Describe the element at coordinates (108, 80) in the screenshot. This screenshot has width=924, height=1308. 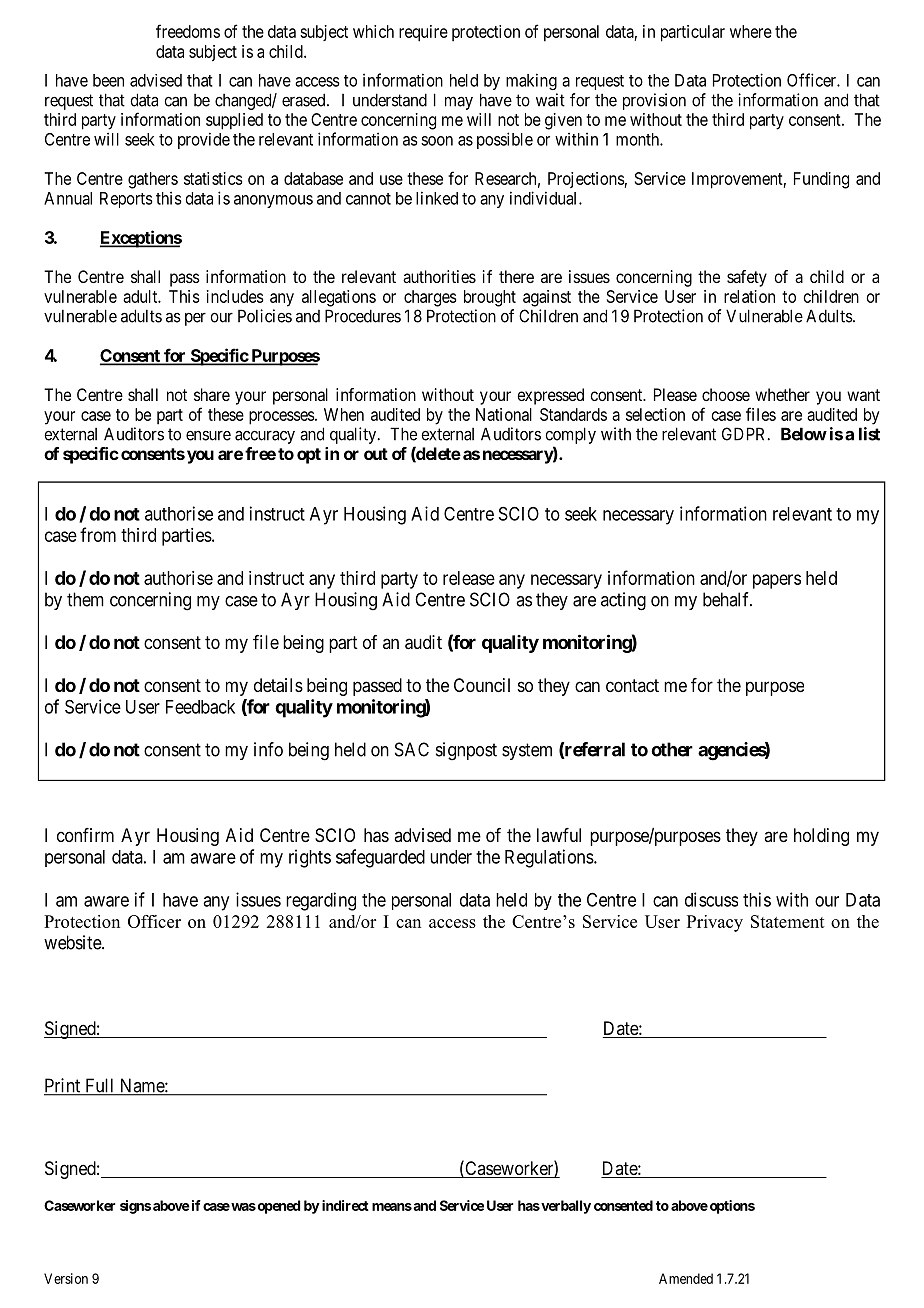
I see `been` at that location.
